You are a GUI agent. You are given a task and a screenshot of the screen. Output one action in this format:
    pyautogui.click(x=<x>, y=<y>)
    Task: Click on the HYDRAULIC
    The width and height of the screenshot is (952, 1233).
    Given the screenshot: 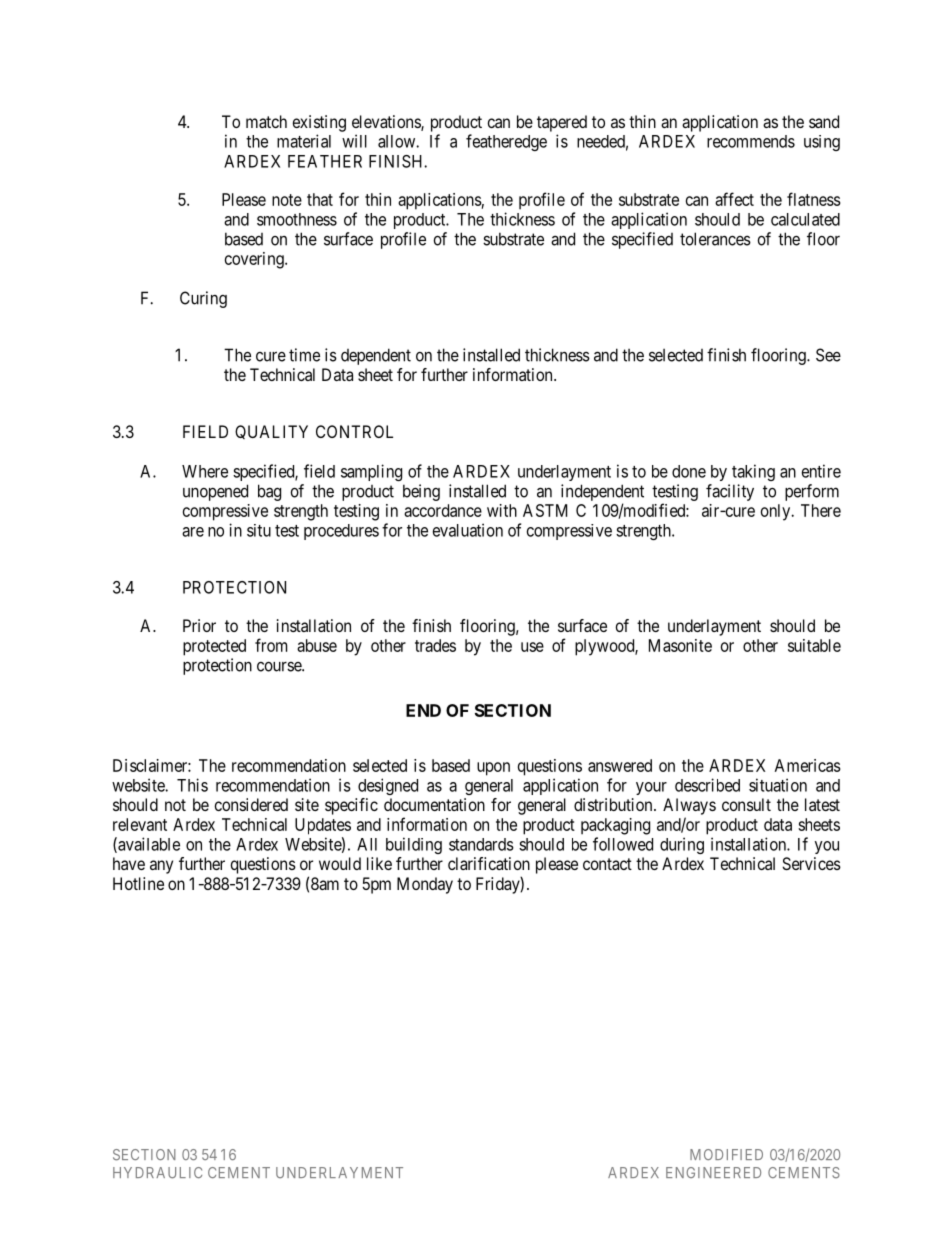 What is the action you would take?
    pyautogui.click(x=157, y=1173)
